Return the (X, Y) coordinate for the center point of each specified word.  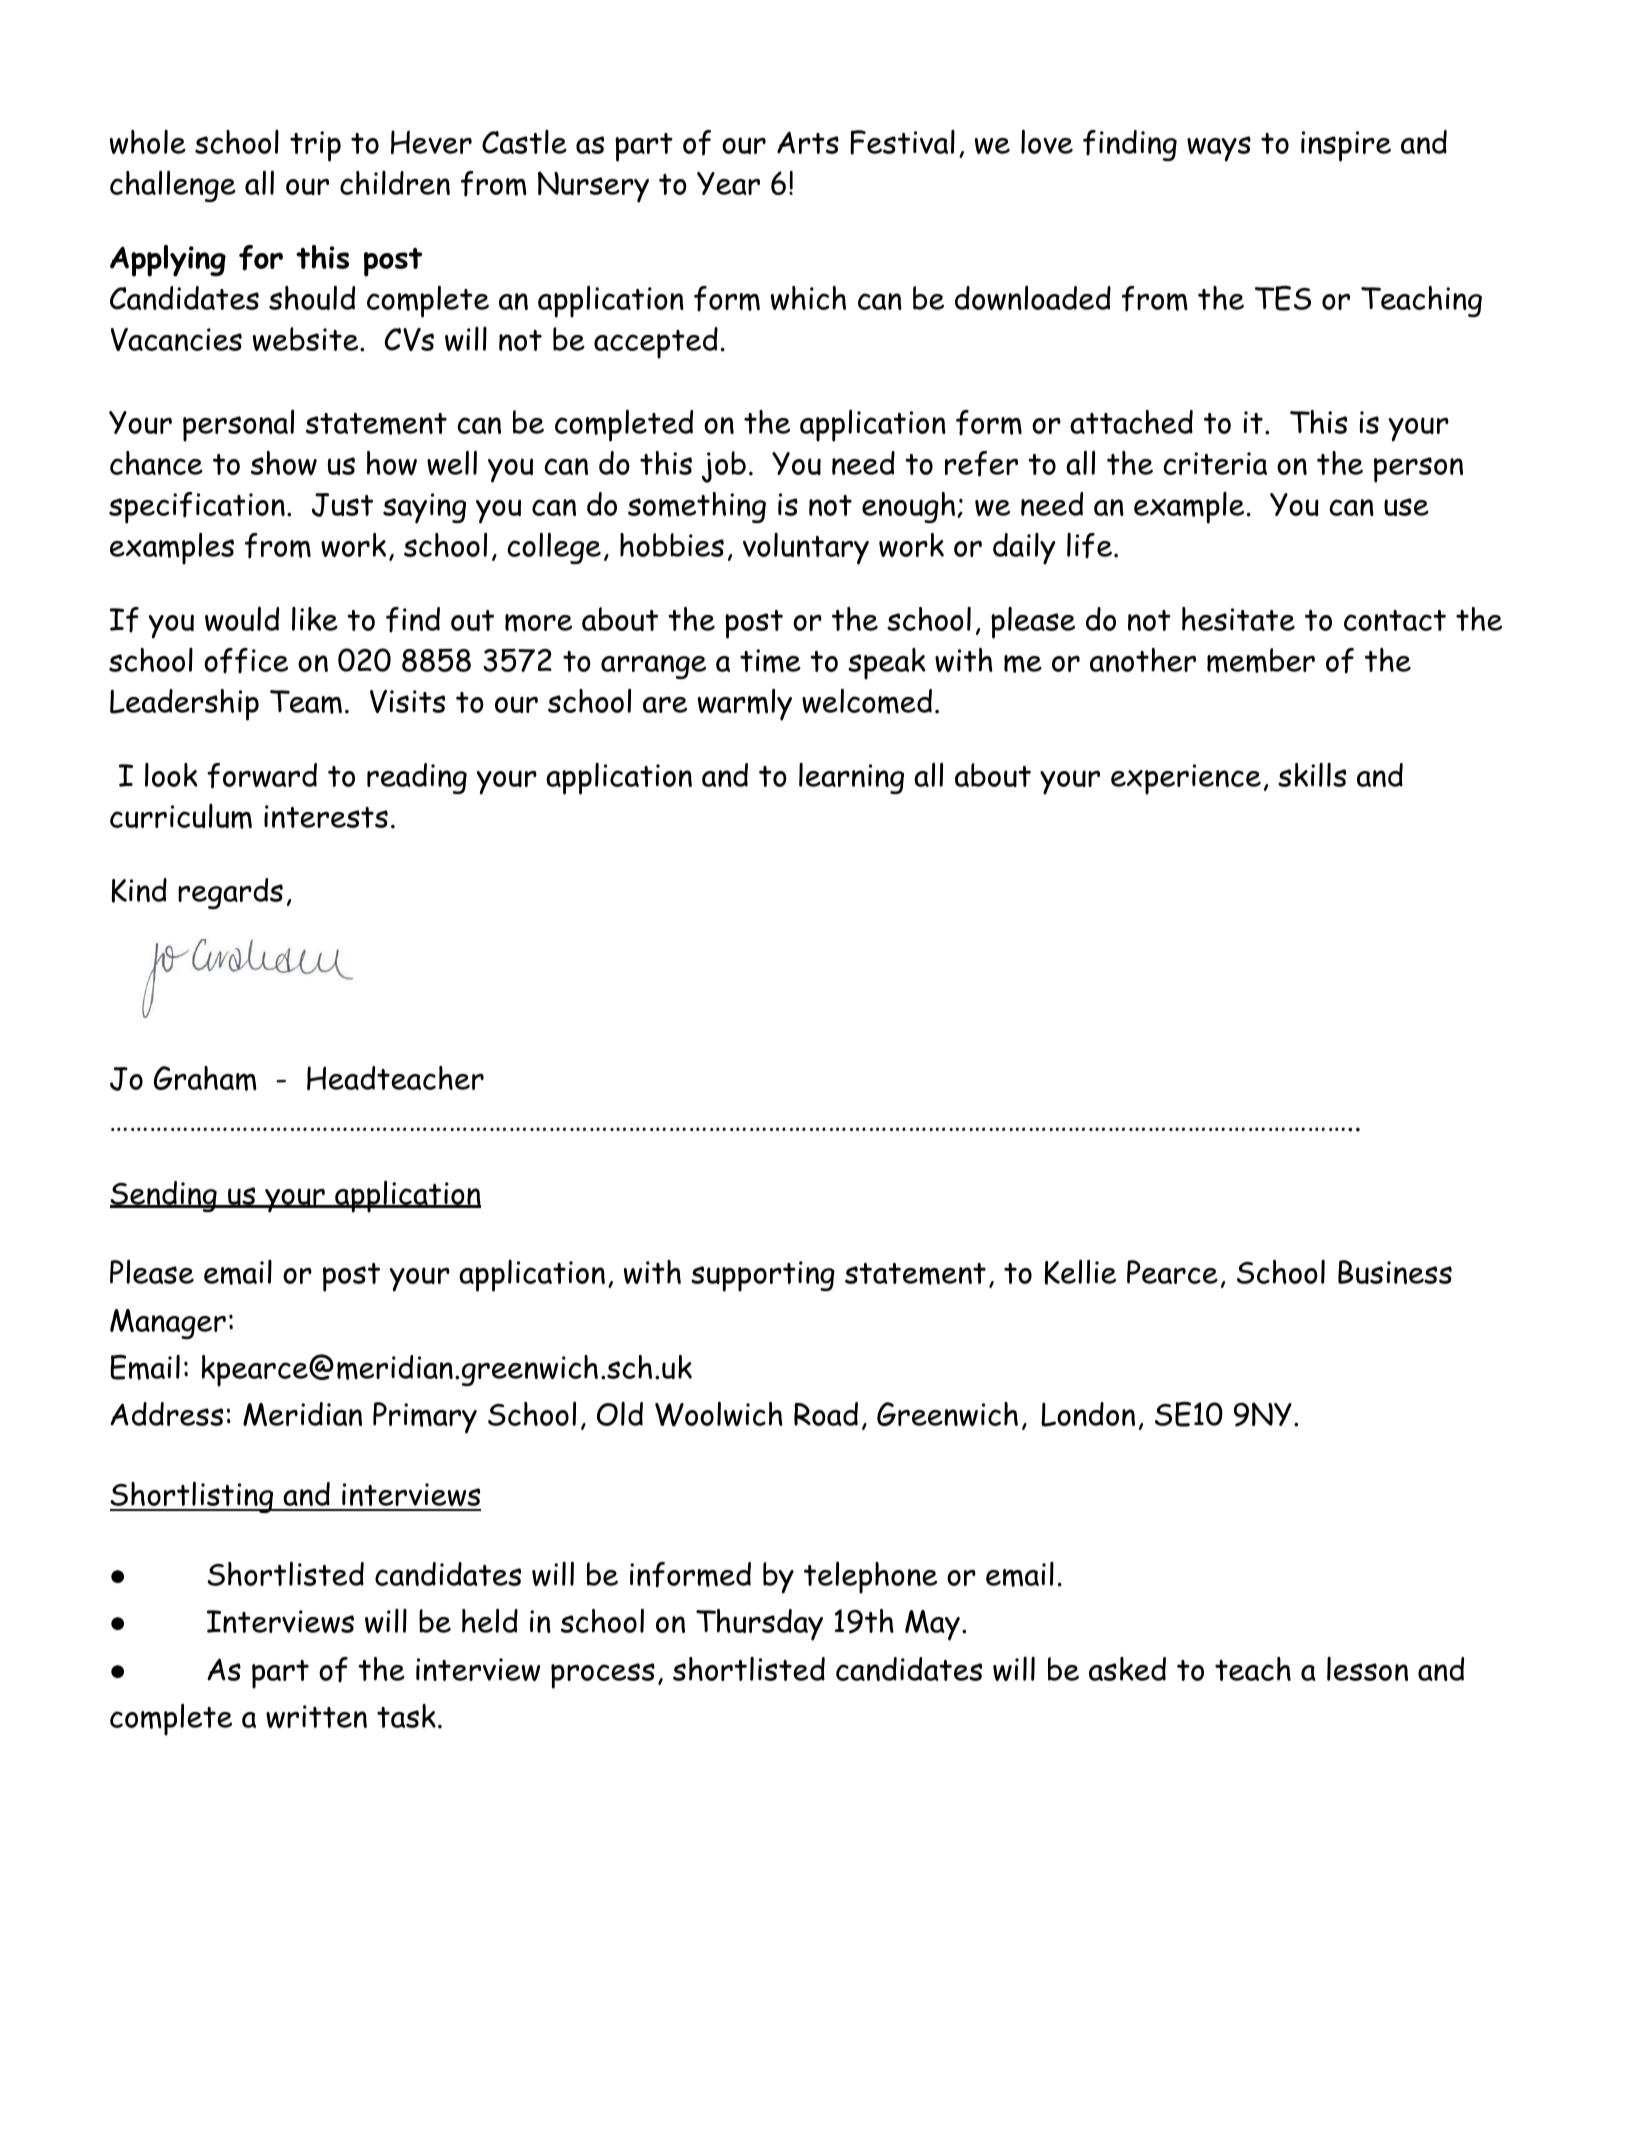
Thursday (759, 1625)
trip (315, 146)
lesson (1367, 1669)
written (316, 1716)
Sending (164, 1196)
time (770, 661)
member (1261, 660)
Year (728, 183)
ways (1219, 149)
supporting (763, 1276)
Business (1395, 1272)
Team (306, 702)
